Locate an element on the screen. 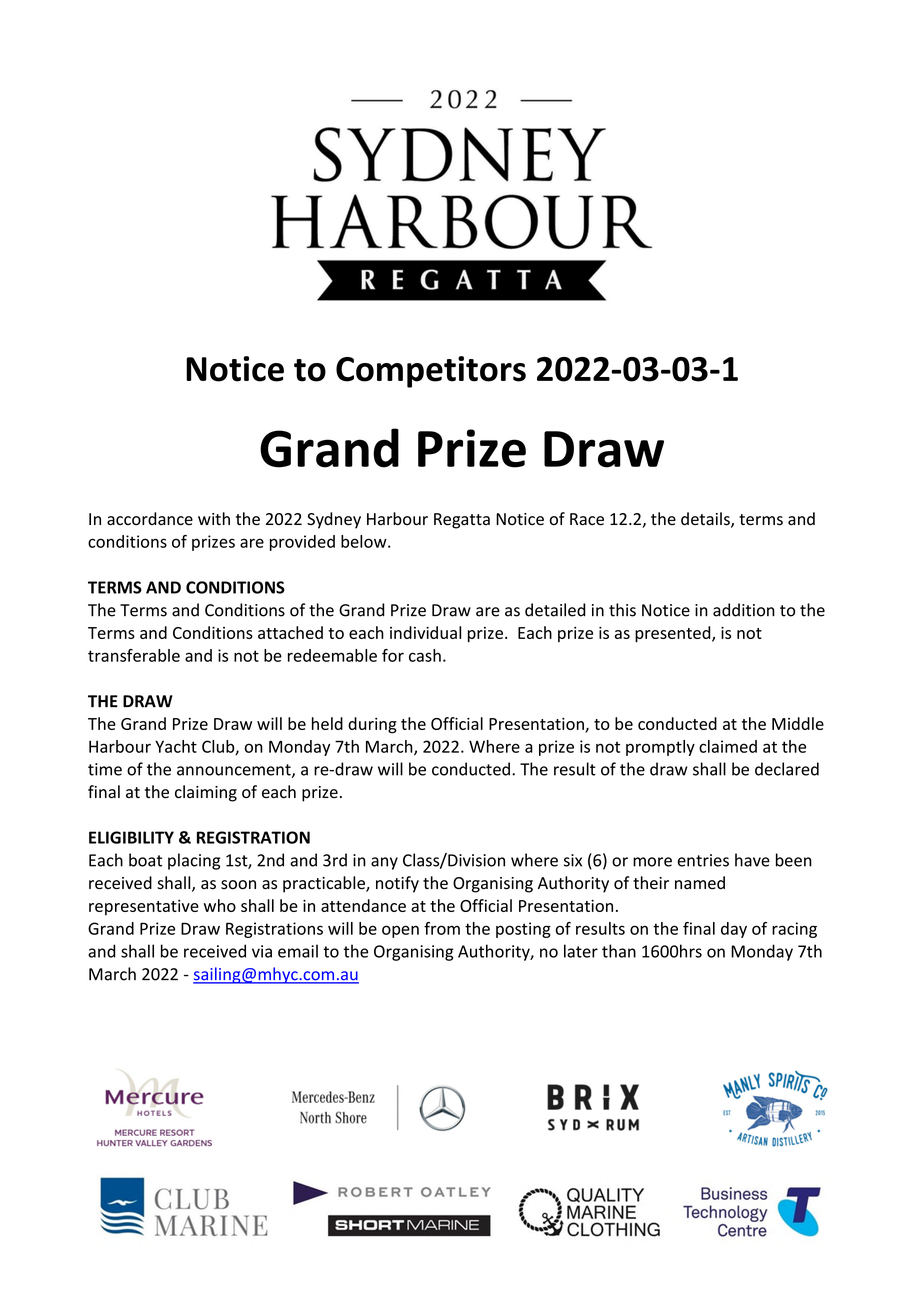  Regatta is located at coordinates (462, 521).
